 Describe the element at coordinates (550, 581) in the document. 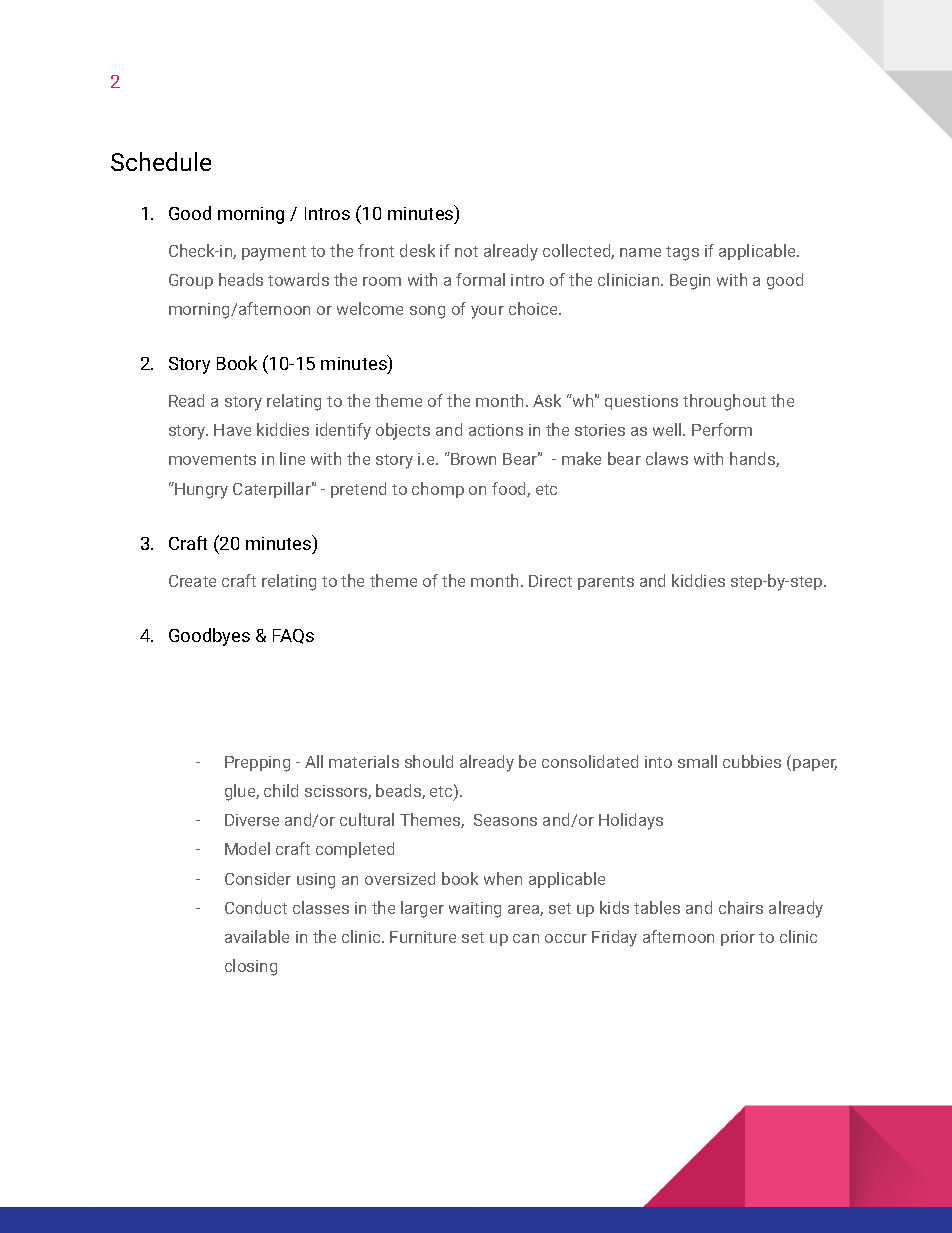

I see `Direct` at that location.
